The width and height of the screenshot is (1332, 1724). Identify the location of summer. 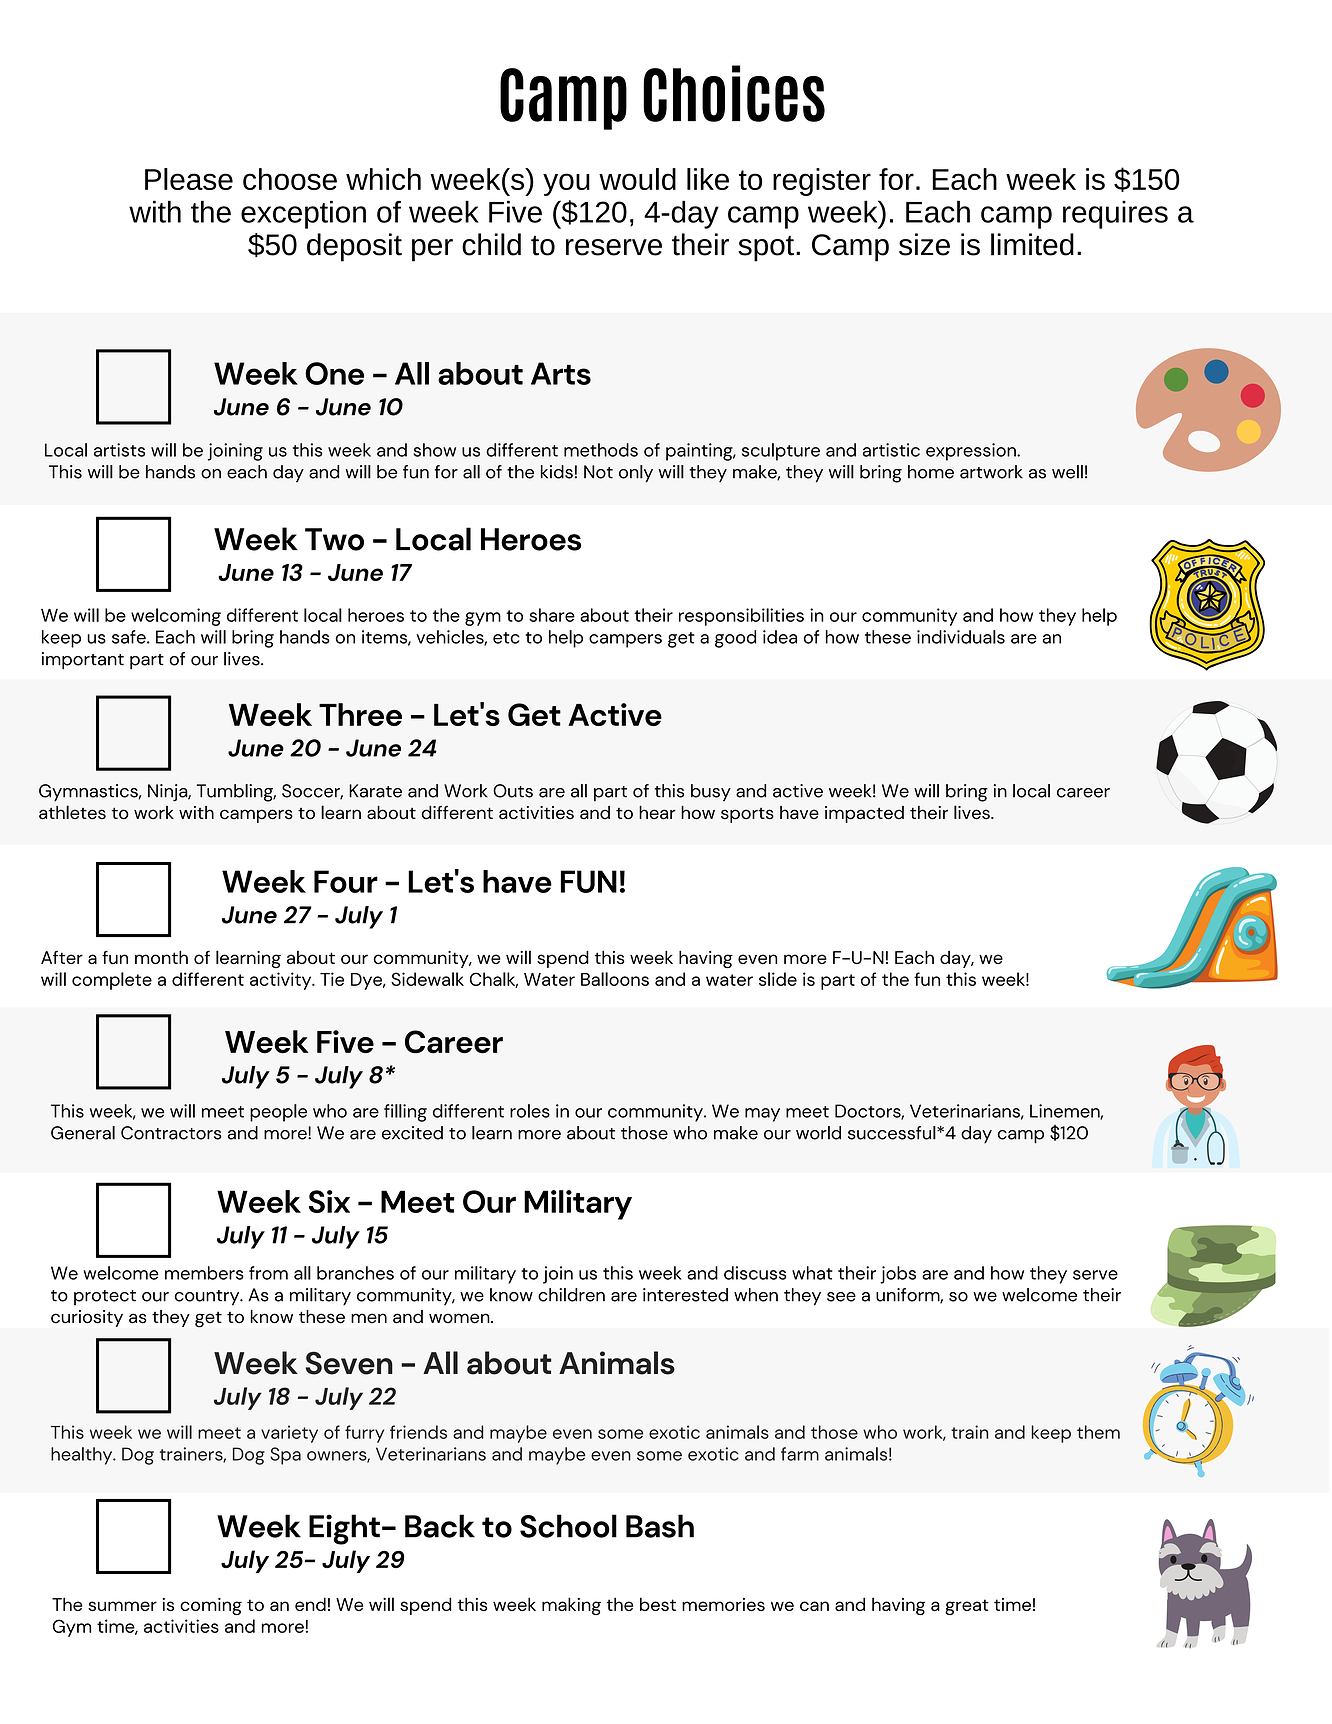
(122, 1606).
